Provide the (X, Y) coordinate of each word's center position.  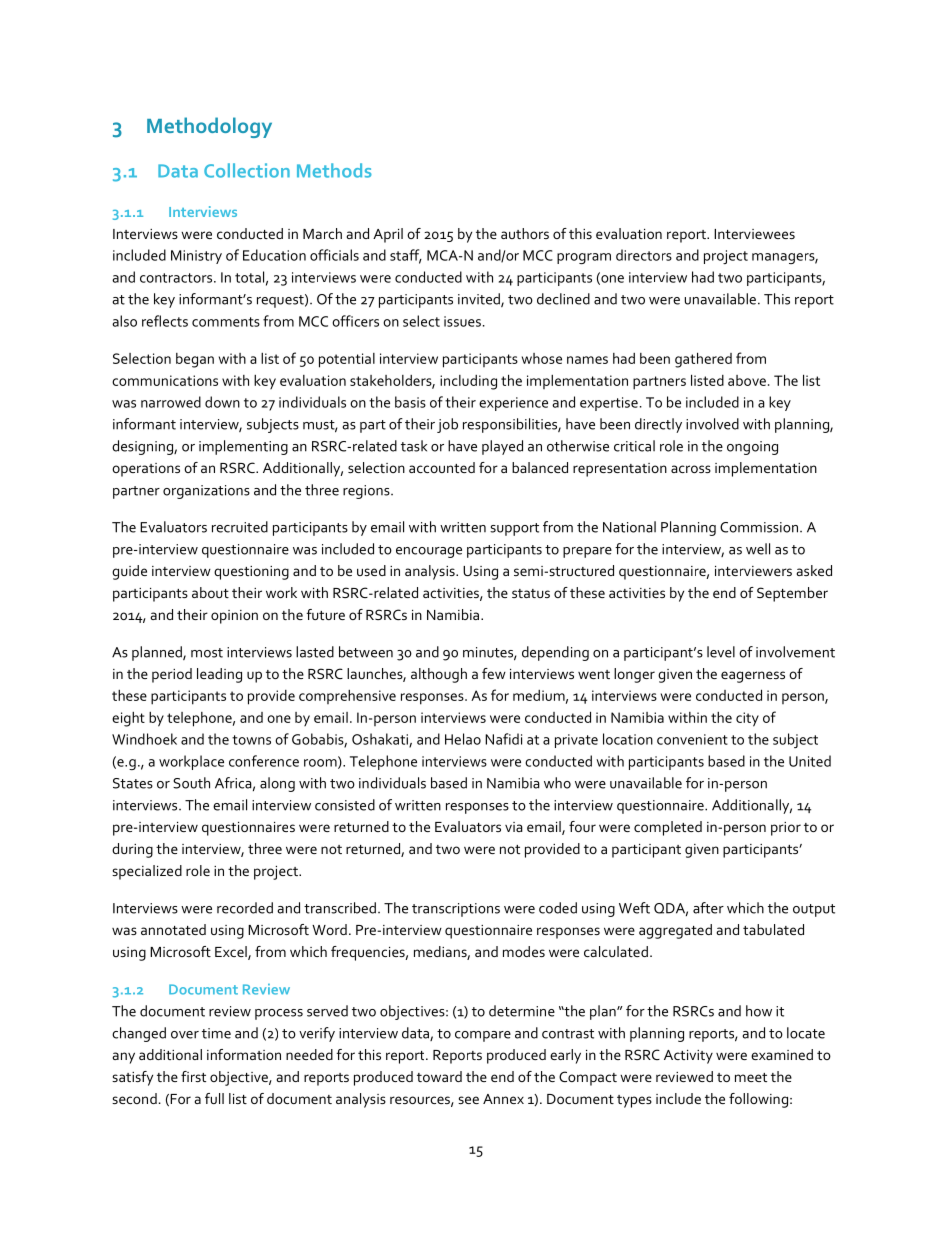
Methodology (209, 127)
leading (219, 675)
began (195, 360)
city (747, 719)
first (193, 1076)
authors (525, 233)
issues (462, 321)
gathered (703, 360)
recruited (240, 527)
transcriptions (456, 910)
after (708, 908)
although (439, 675)
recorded (245, 908)
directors (644, 255)
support (514, 529)
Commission (759, 527)
